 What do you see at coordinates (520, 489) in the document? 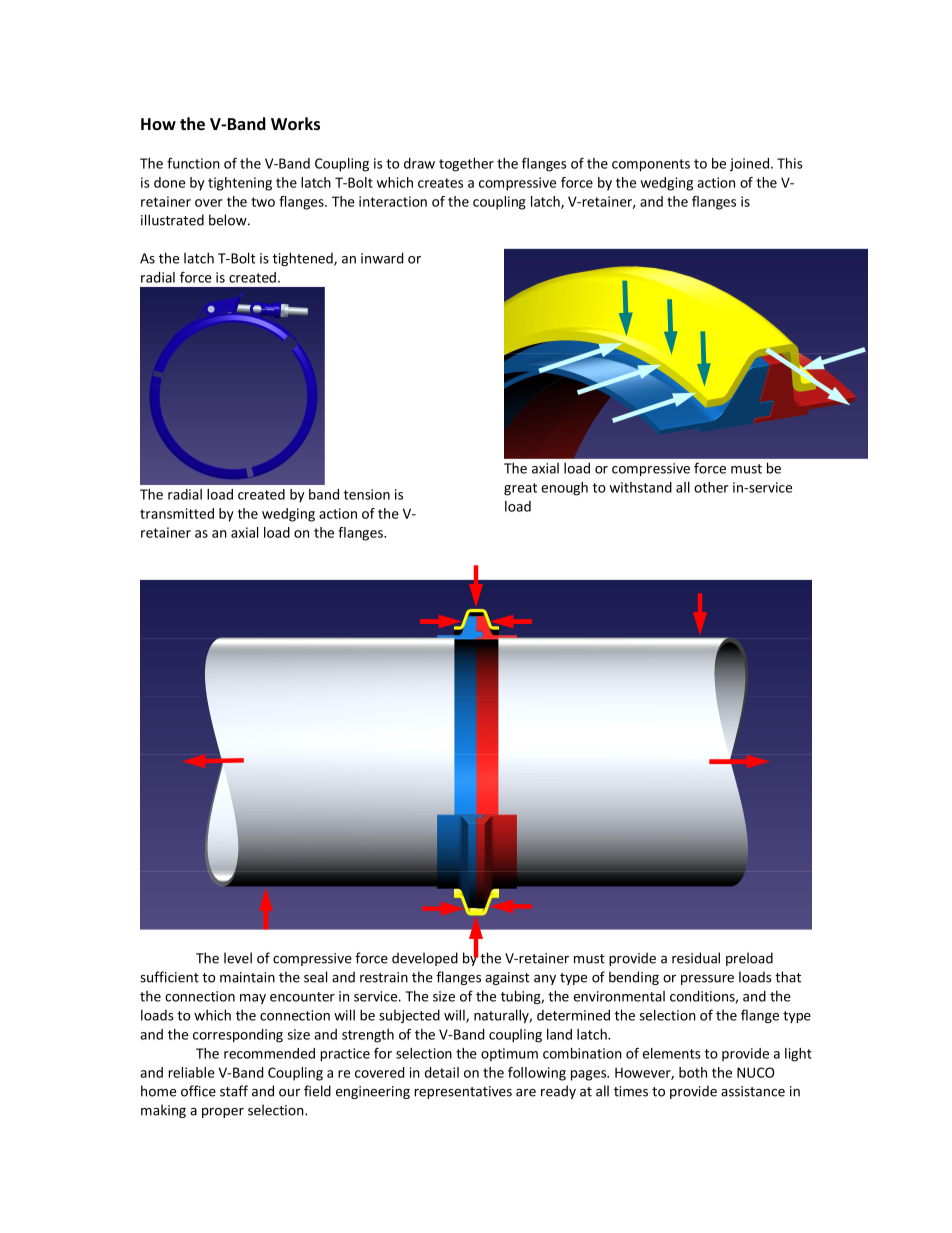
I see `great` at bounding box center [520, 489].
